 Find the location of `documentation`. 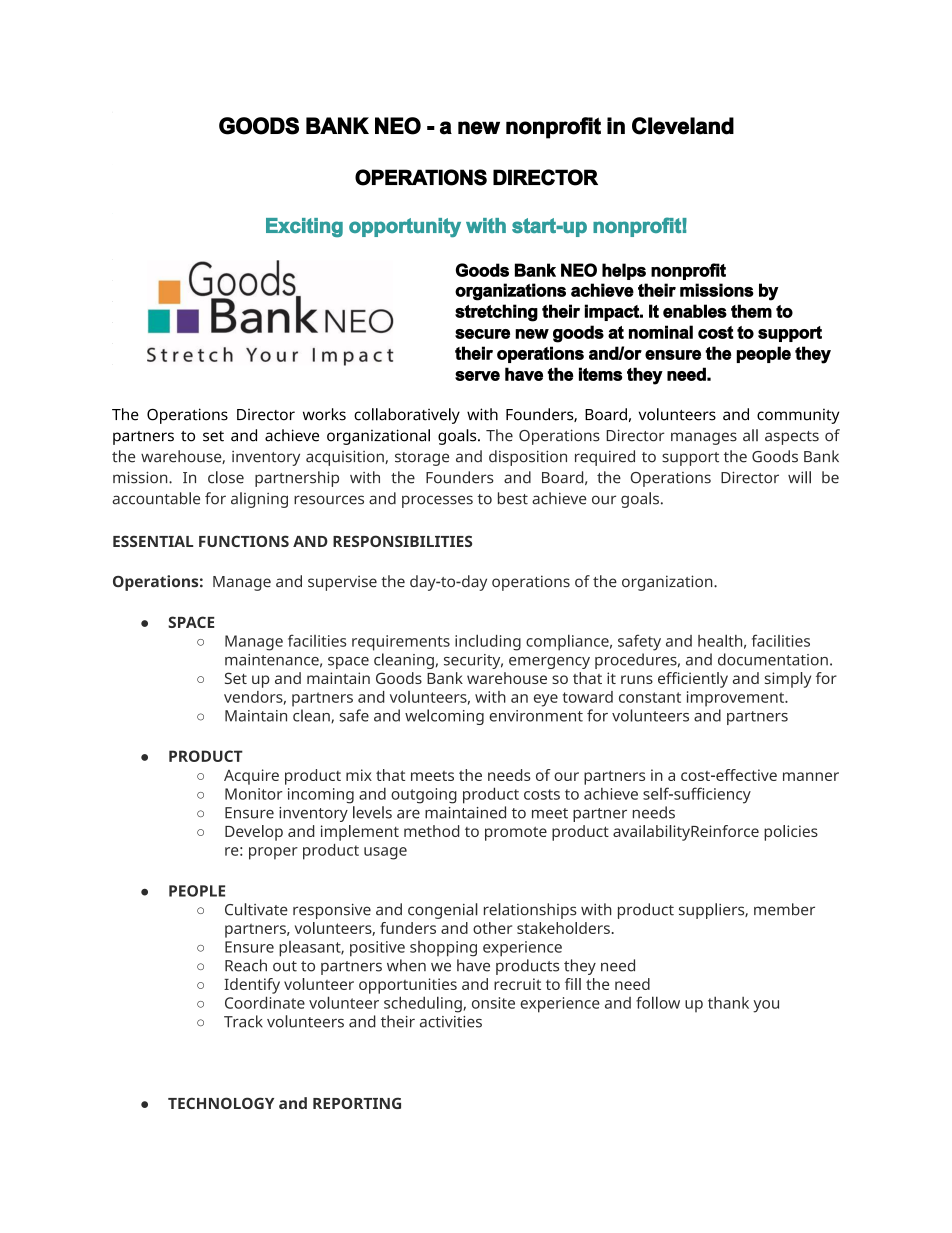

documentation is located at coordinates (773, 659).
